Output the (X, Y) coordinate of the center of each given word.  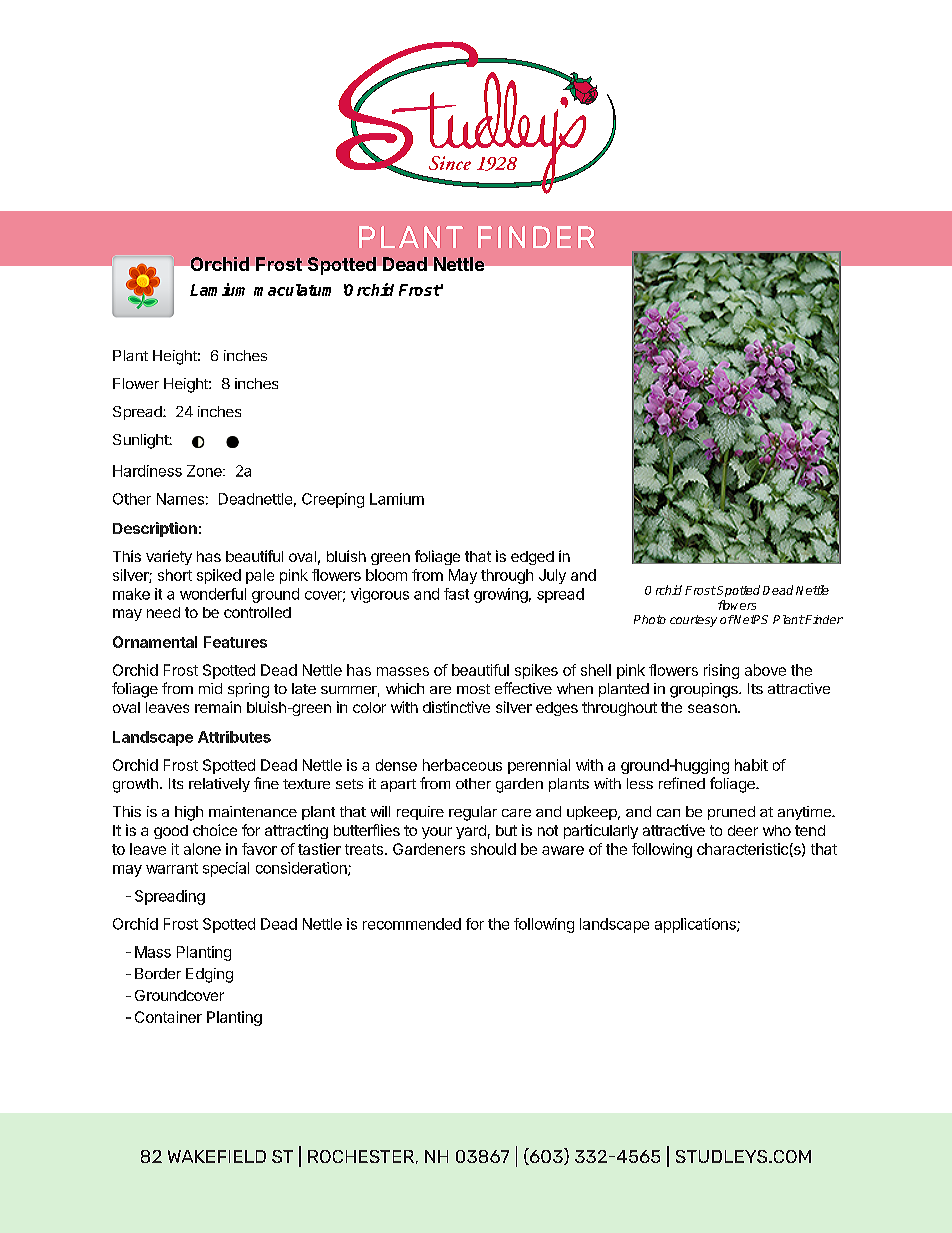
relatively (219, 785)
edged (532, 558)
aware (563, 850)
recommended (412, 924)
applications (696, 925)
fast (456, 594)
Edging (209, 975)
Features (235, 642)
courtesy (693, 621)
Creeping (333, 500)
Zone (205, 471)
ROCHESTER (361, 1156)
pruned (731, 813)
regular (473, 813)
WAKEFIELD (217, 1156)
